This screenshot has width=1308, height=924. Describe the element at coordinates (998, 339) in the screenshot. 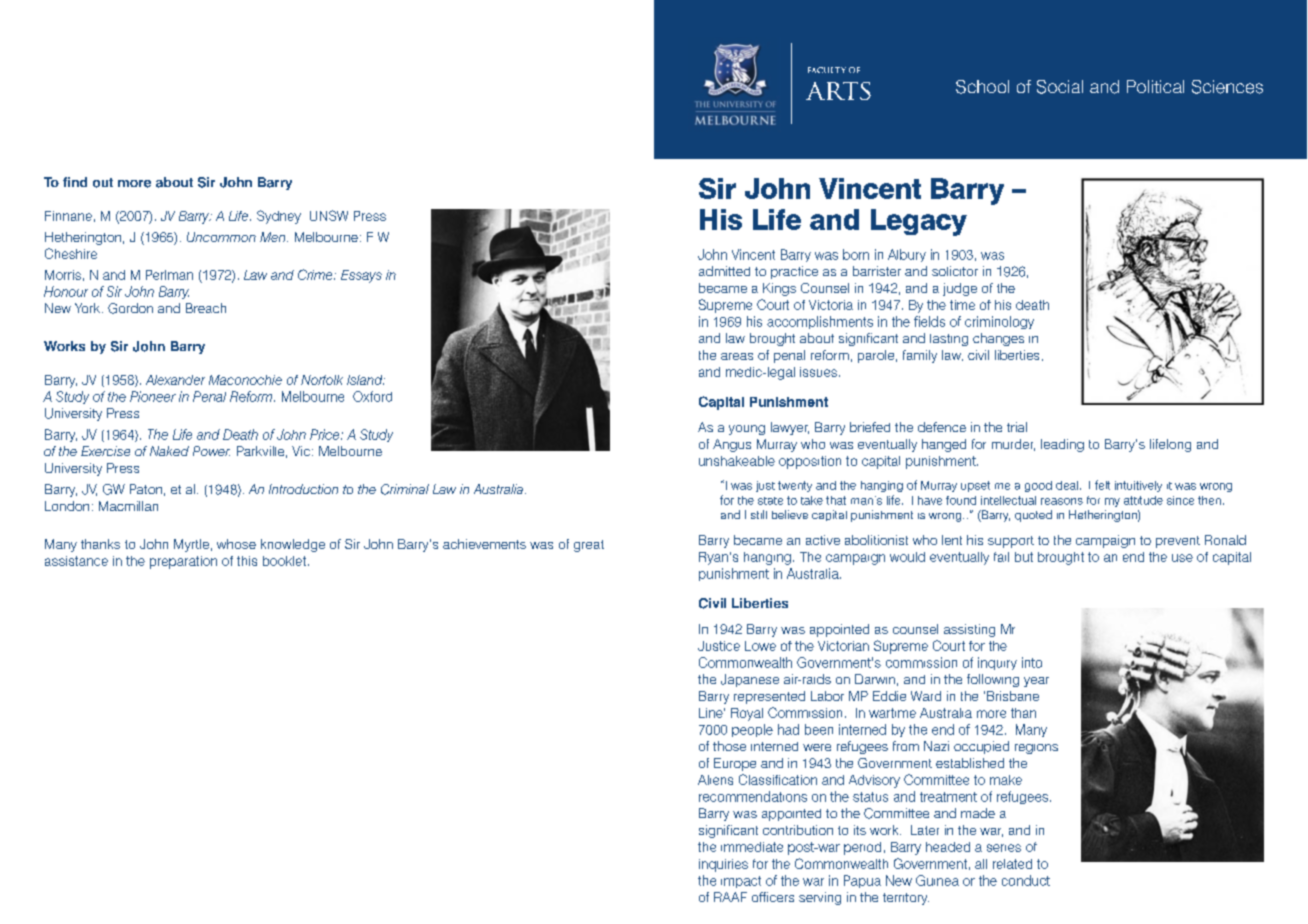

I see `changes` at that location.
